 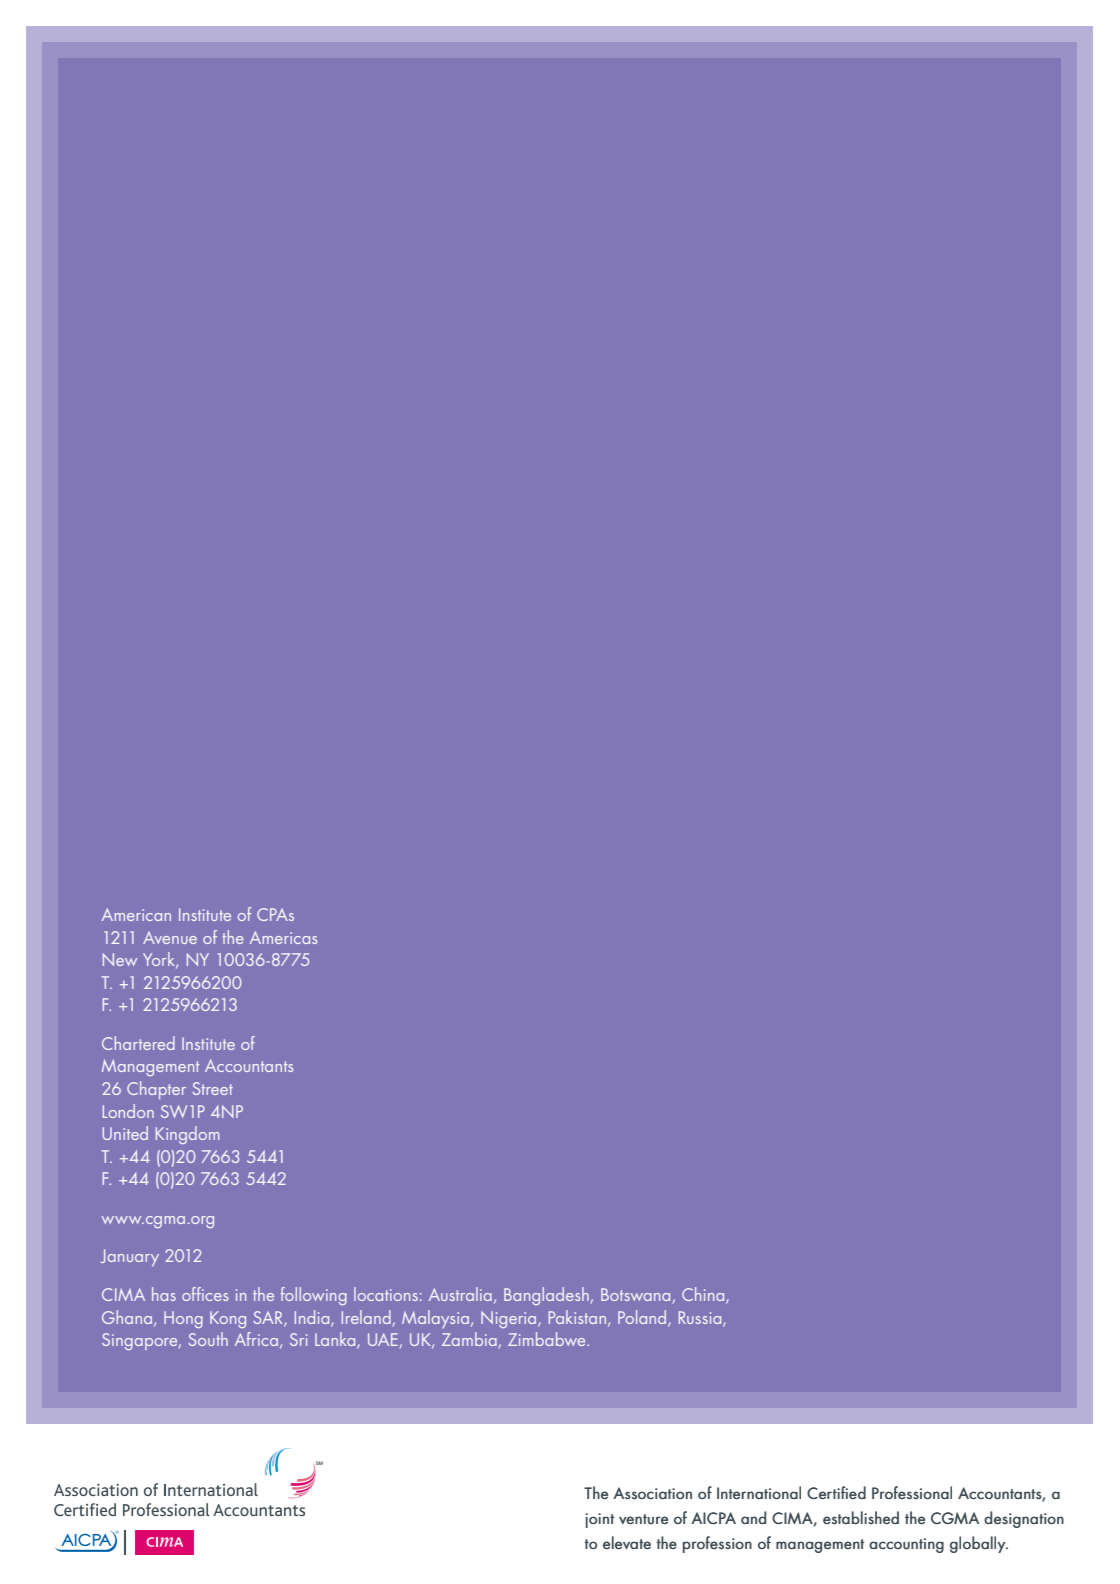 What do you see at coordinates (704, 1295) in the screenshot?
I see `China` at bounding box center [704, 1295].
